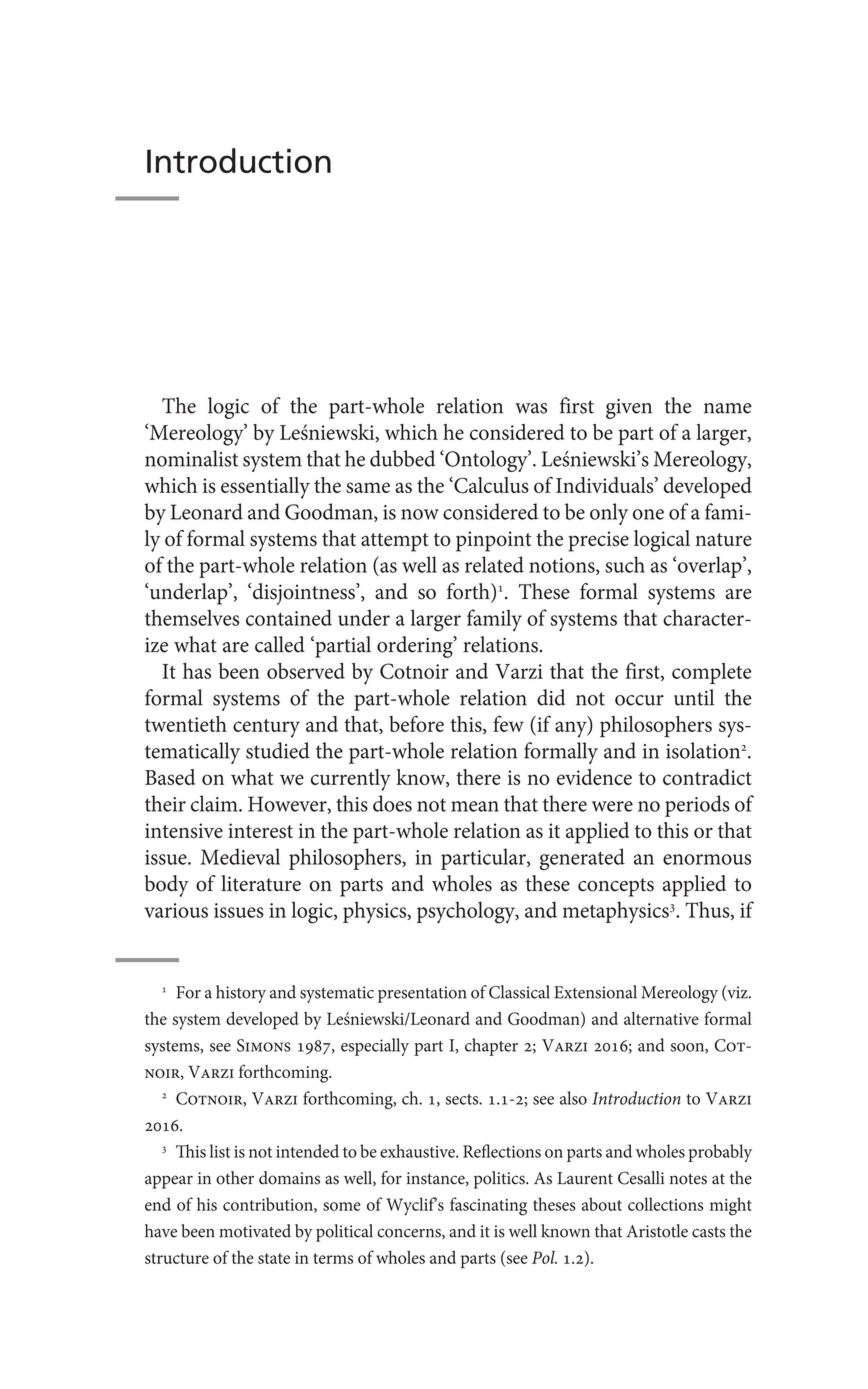 This screenshot has height=1389, width=868. What do you see at coordinates (197, 670) in the screenshot?
I see `has` at bounding box center [197, 670].
